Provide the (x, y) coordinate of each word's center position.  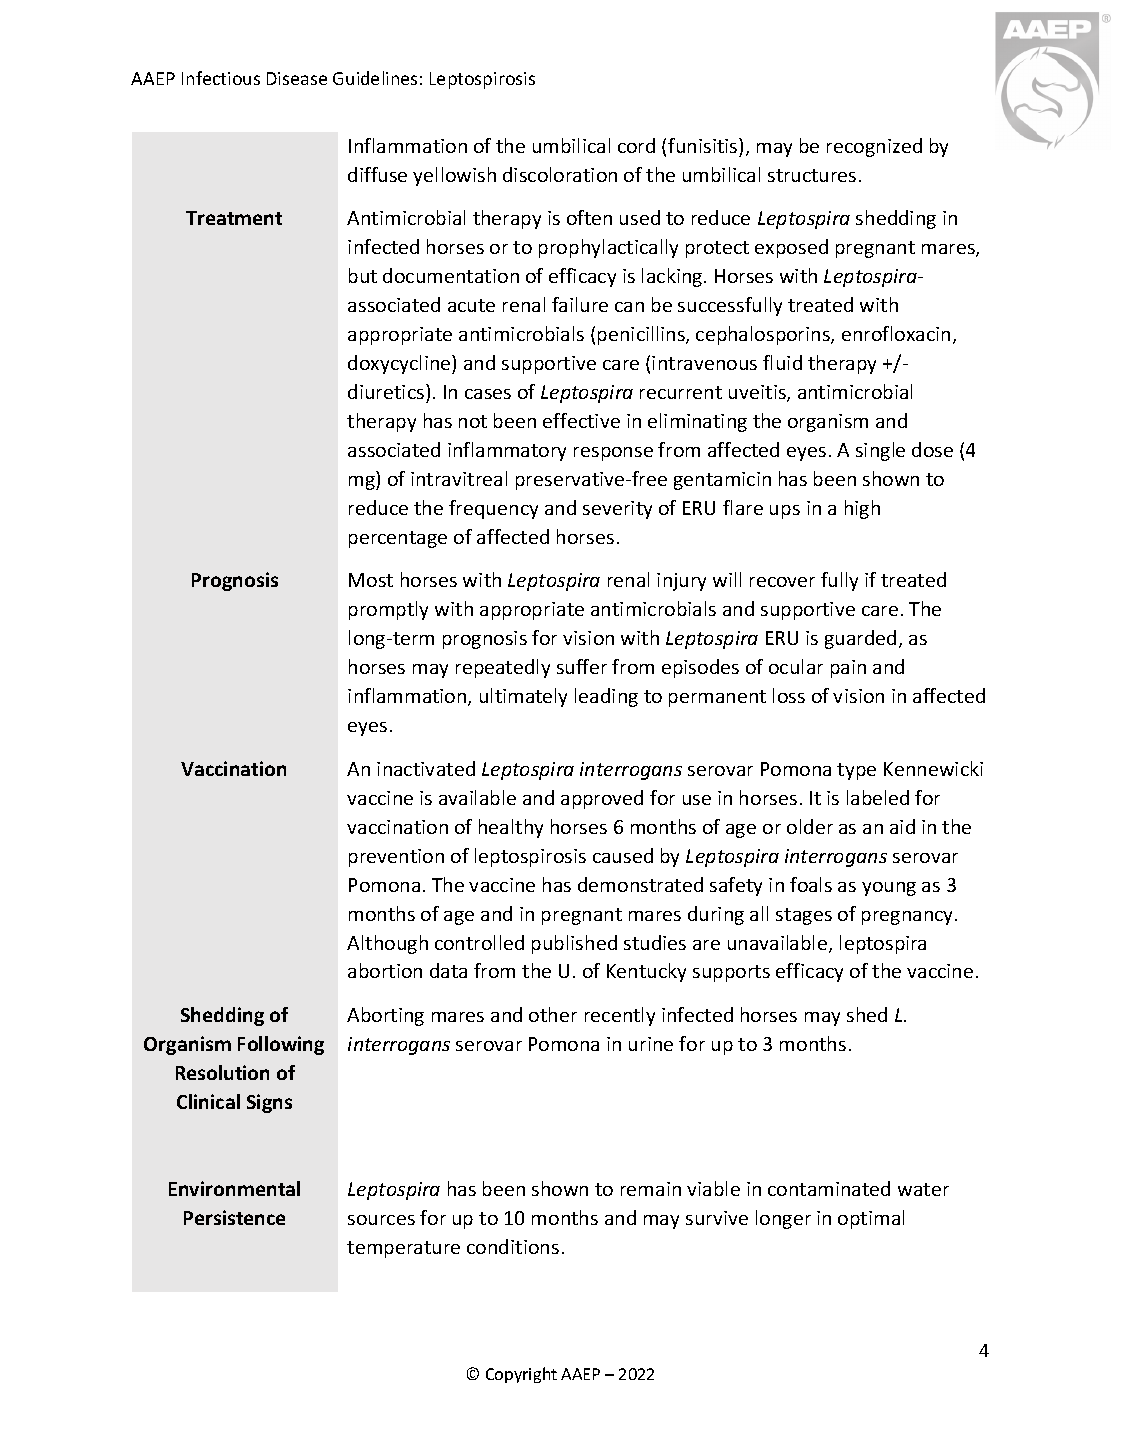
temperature (403, 1249)
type (856, 771)
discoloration (560, 174)
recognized (874, 147)
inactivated (426, 768)
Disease (297, 78)
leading (606, 697)
